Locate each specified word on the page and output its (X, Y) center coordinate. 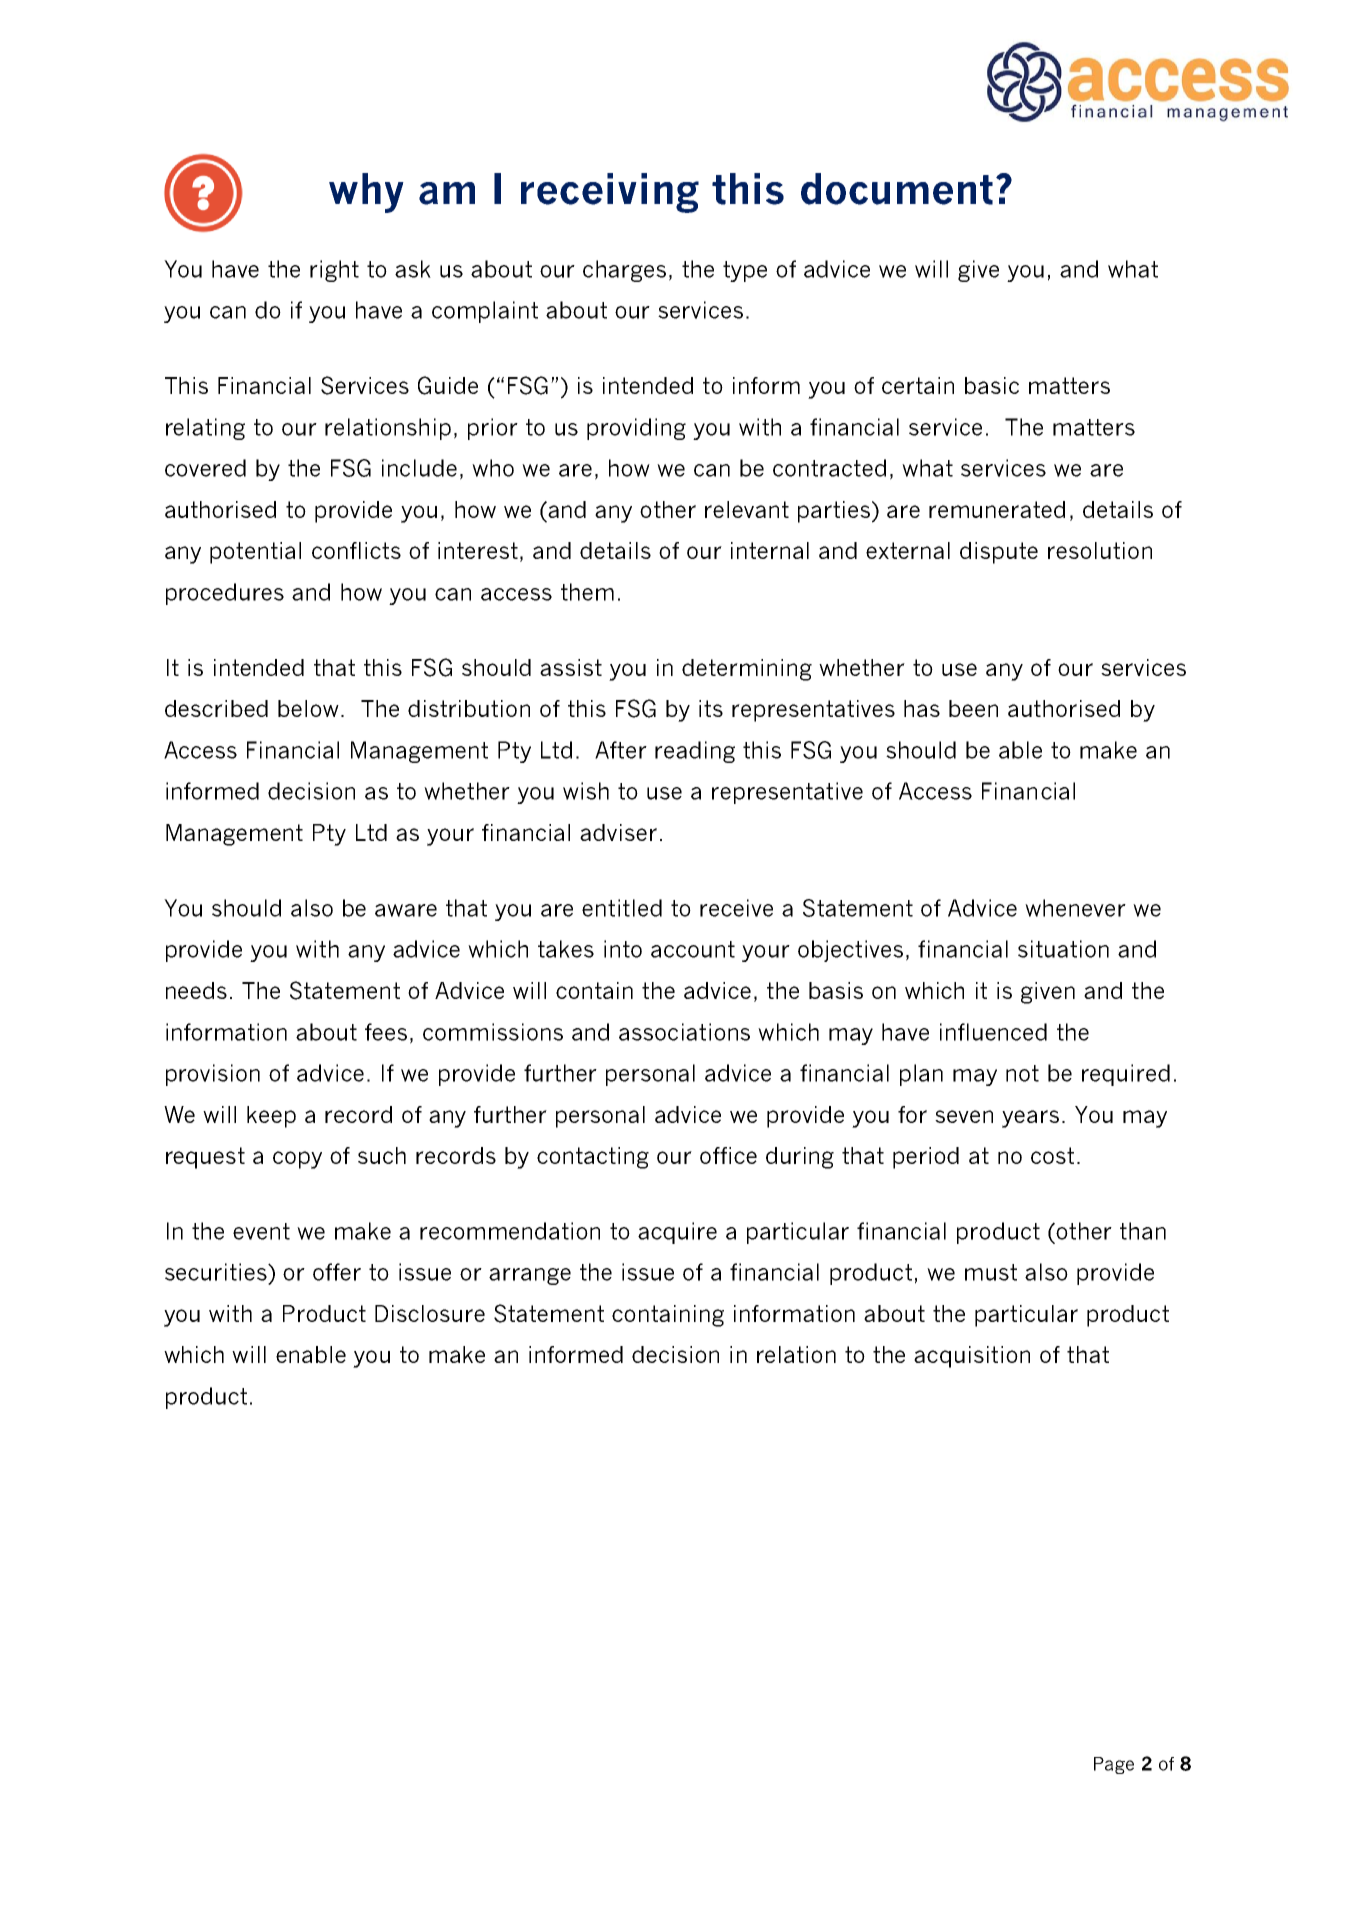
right (334, 271)
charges (624, 271)
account (693, 949)
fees (386, 1032)
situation (1063, 949)
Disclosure (430, 1313)
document (897, 189)
